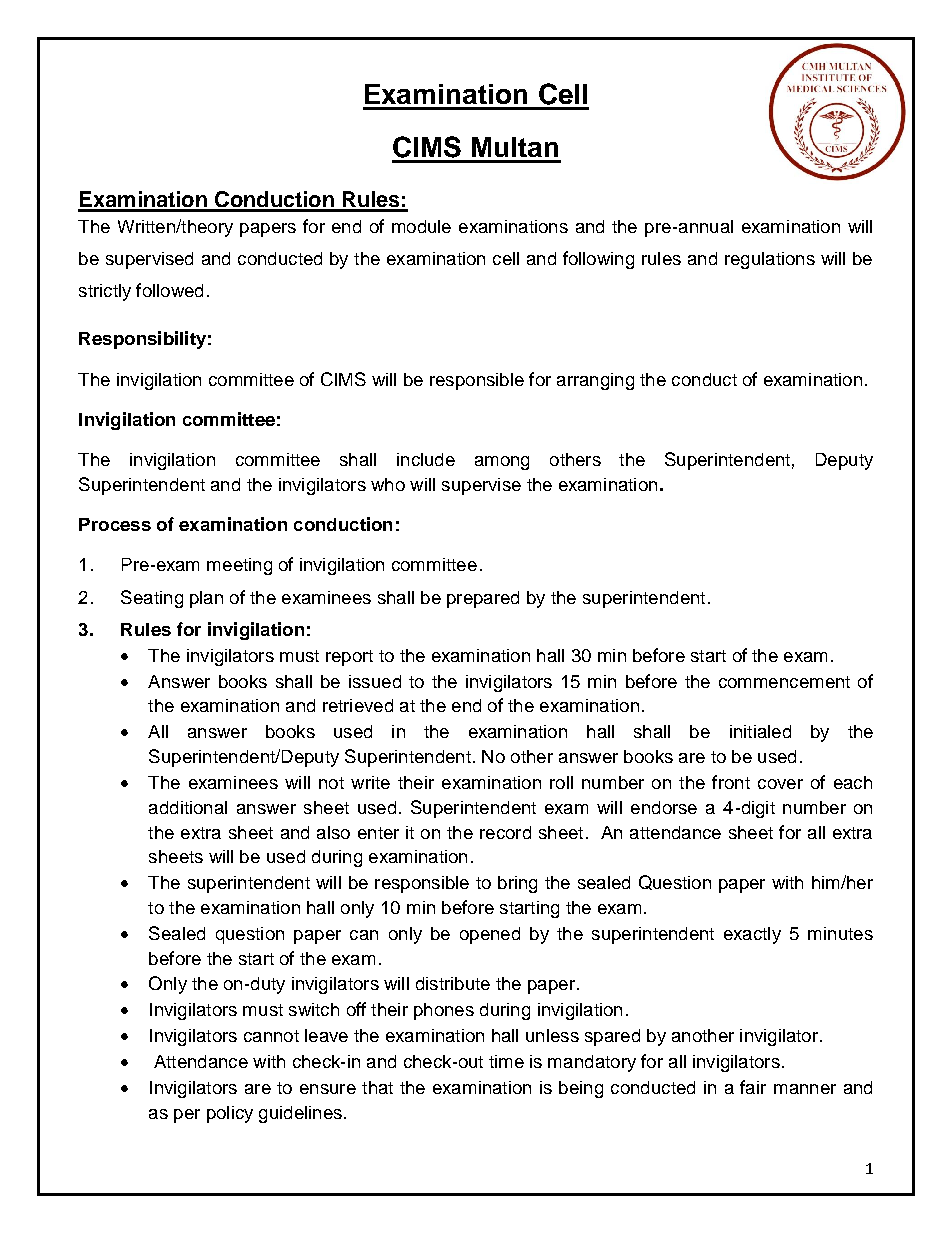 The image size is (952, 1233). What do you see at coordinates (784, 682) in the screenshot?
I see `commencement` at bounding box center [784, 682].
